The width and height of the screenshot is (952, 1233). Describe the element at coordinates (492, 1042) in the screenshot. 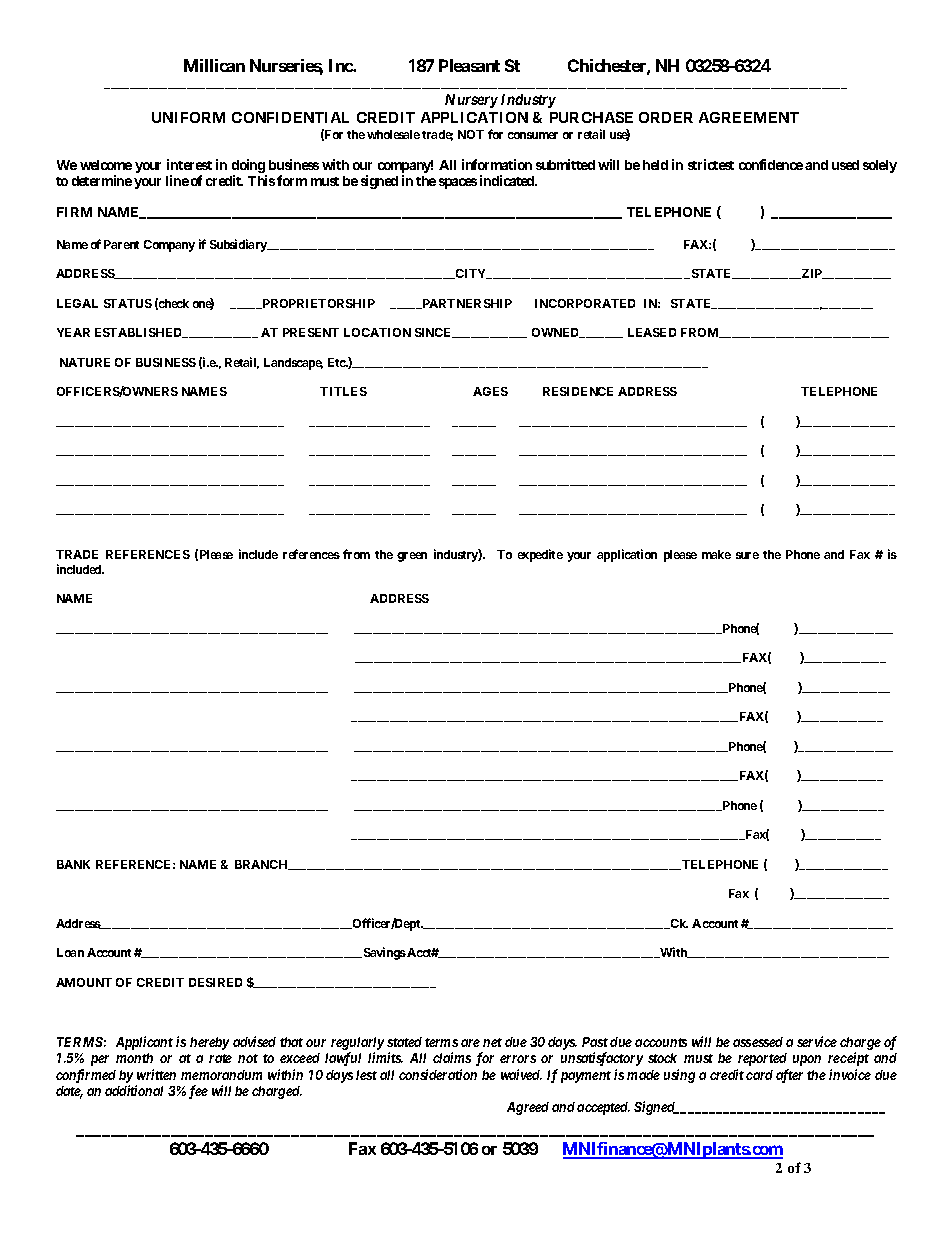

I see `net` at that location.
